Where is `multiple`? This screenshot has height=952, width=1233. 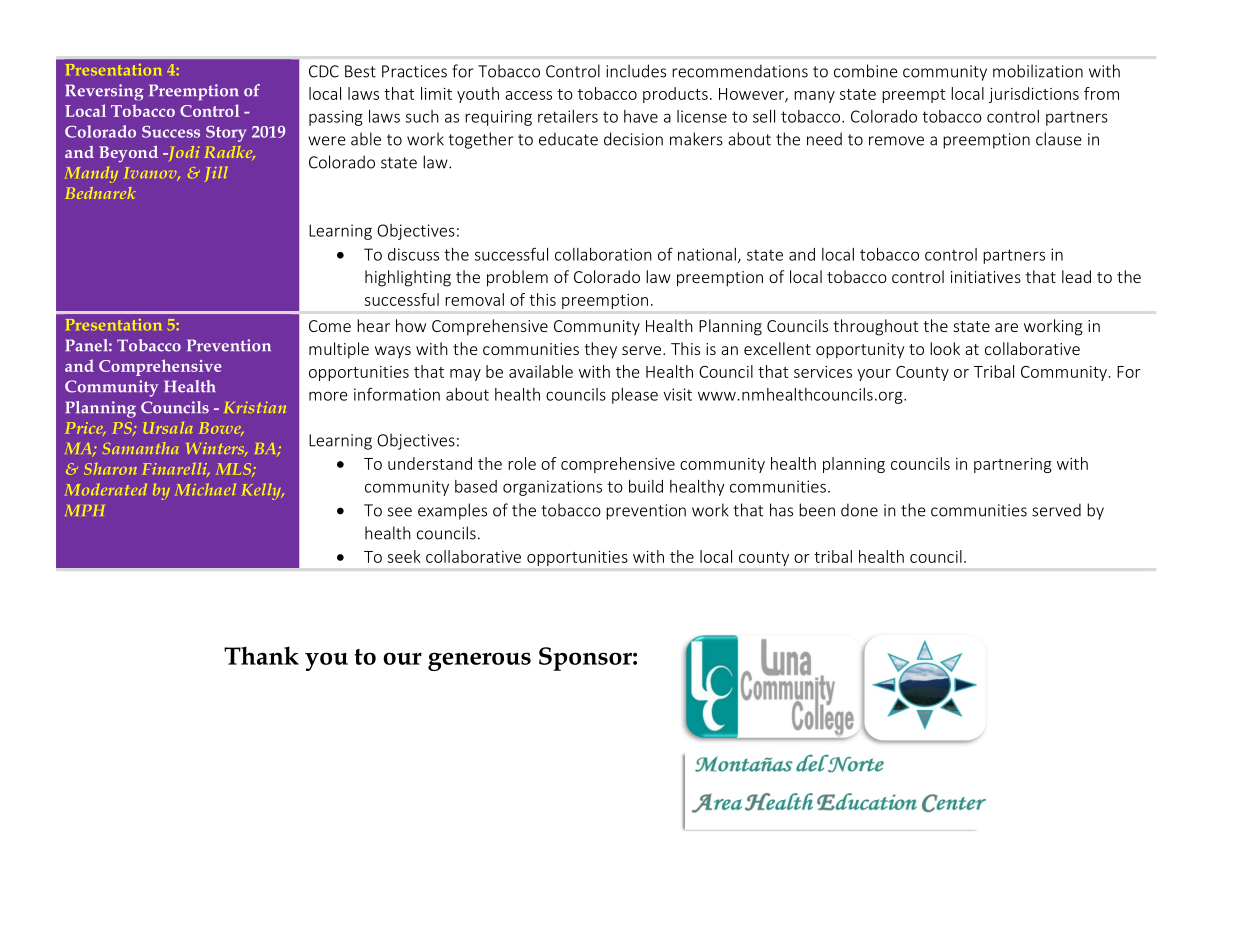
multiple is located at coordinates (339, 350).
